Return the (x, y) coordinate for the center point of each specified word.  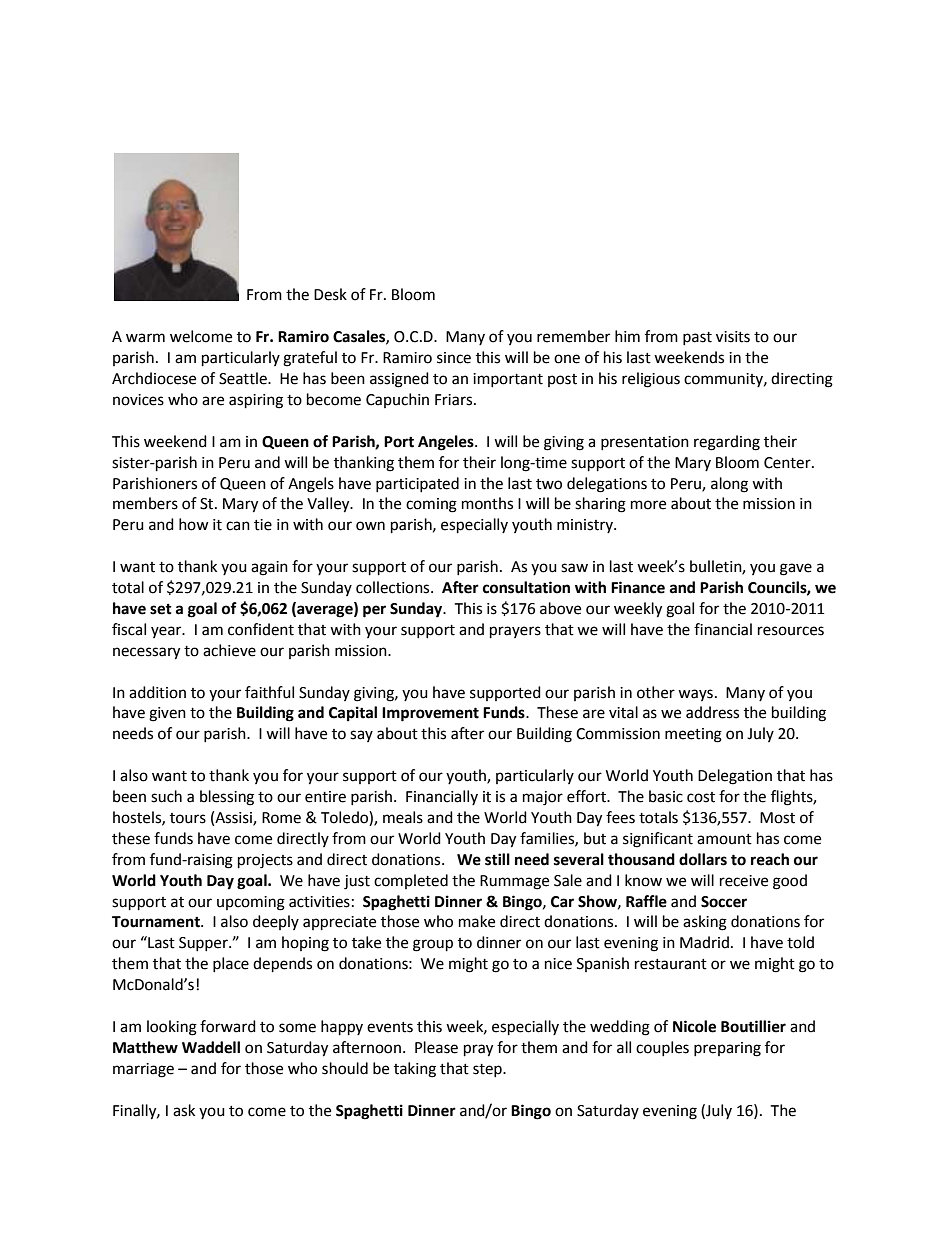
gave (796, 569)
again (269, 568)
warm (145, 338)
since (454, 358)
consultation (526, 587)
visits (733, 337)
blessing (227, 798)
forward (228, 1026)
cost (701, 797)
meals (403, 817)
